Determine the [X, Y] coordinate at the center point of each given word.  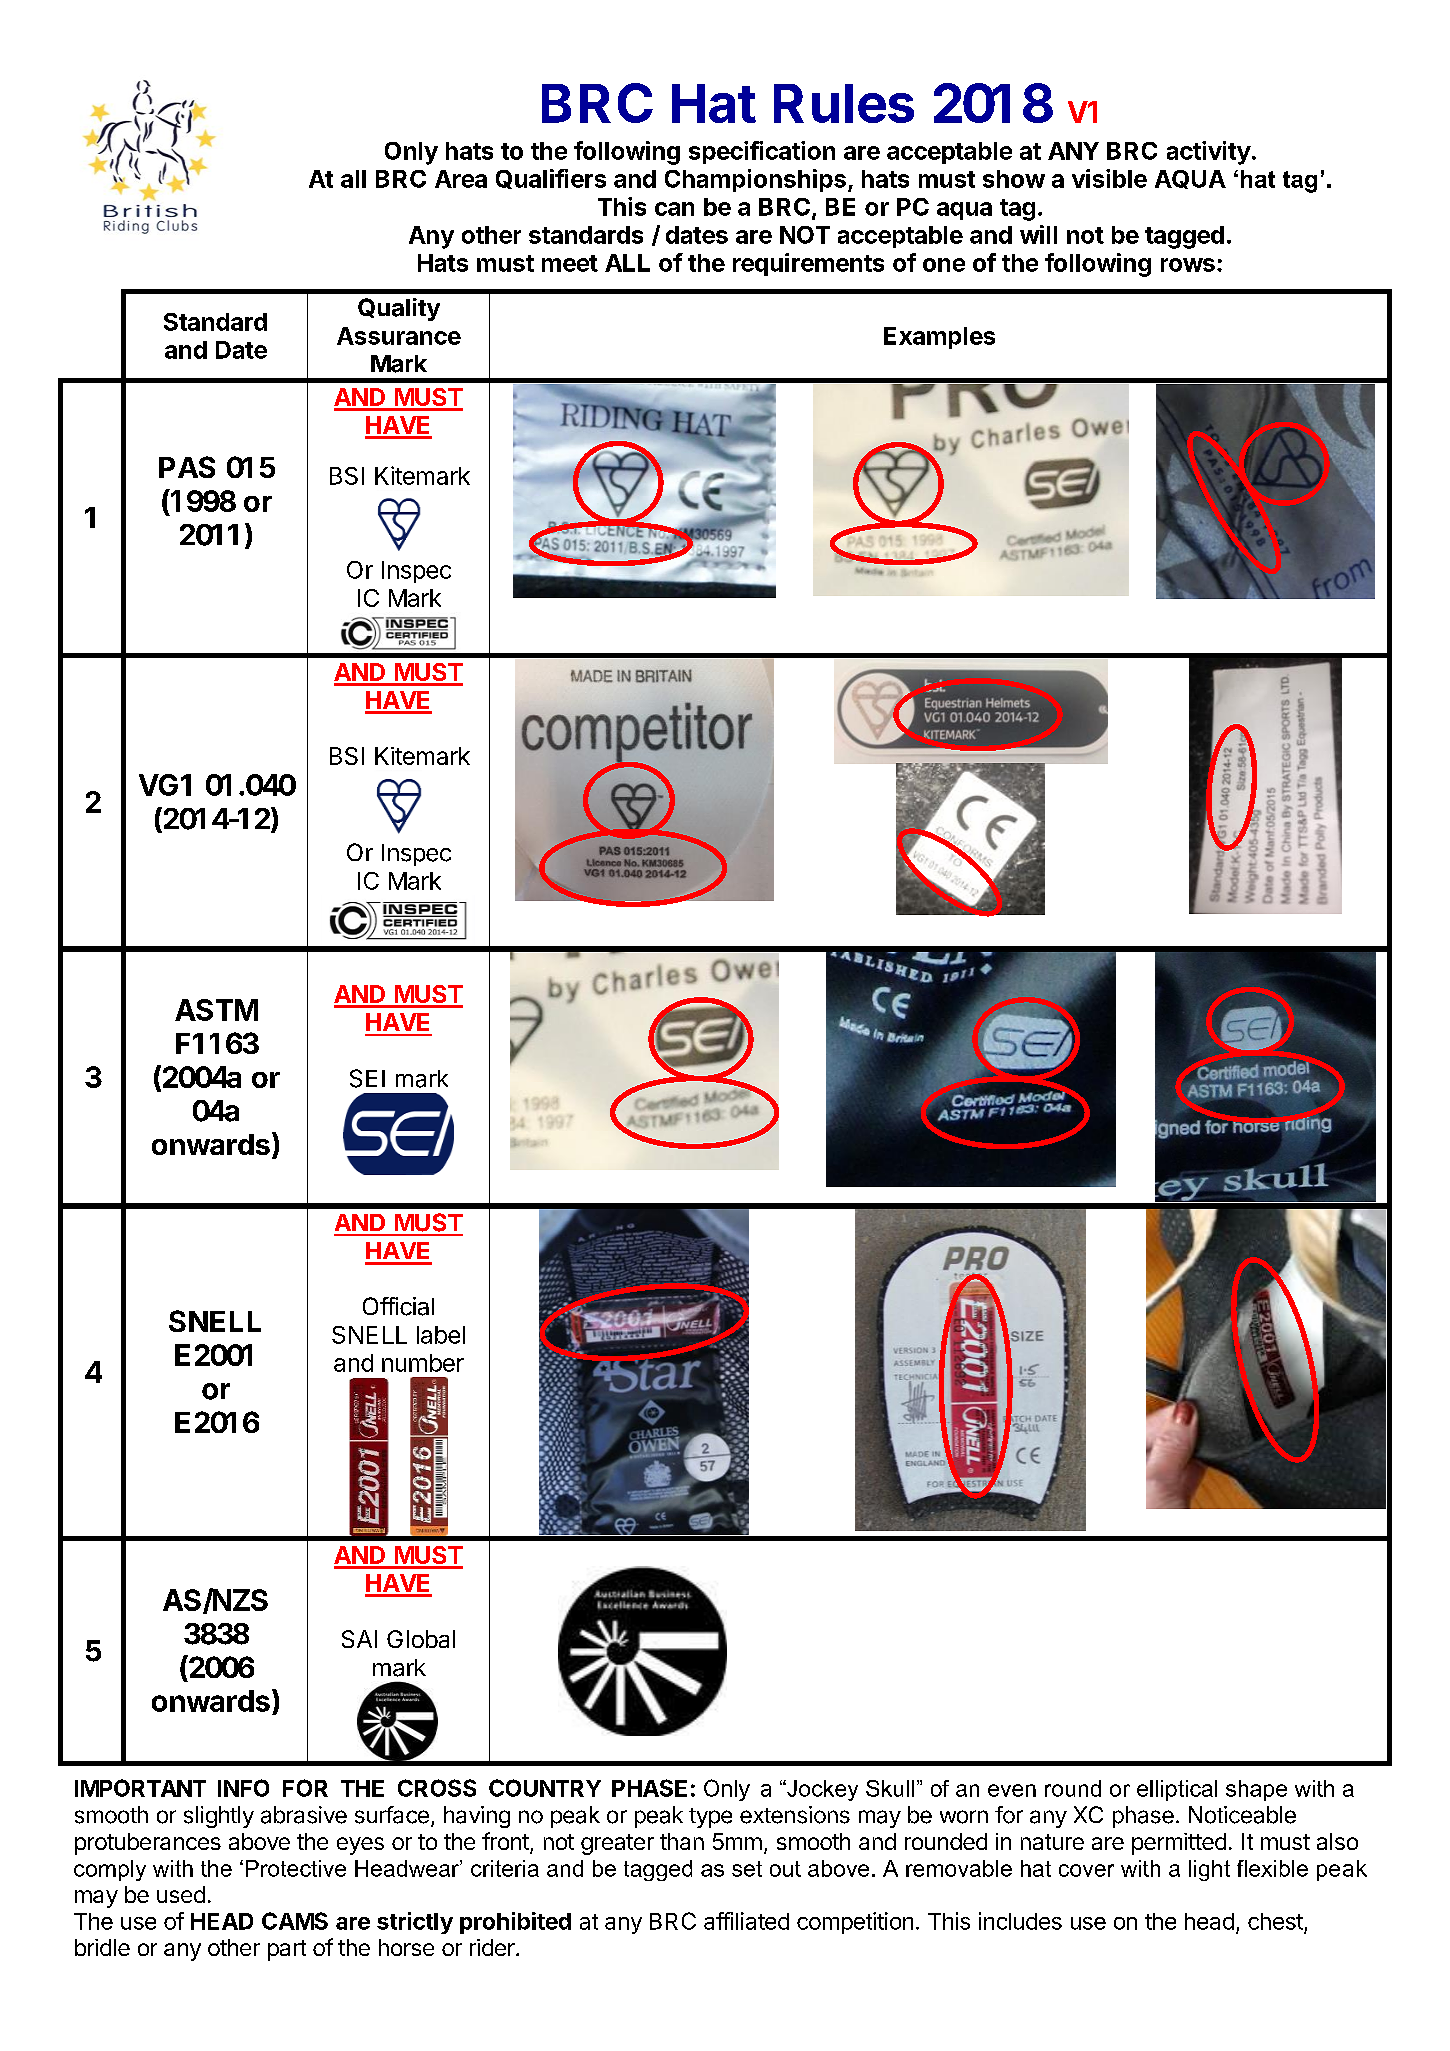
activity [1209, 153]
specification [762, 152]
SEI [367, 1078]
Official [398, 1306]
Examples [939, 338]
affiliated [746, 1921]
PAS [187, 467]
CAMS [295, 1921]
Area [461, 179]
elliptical [1177, 1790]
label [441, 1335]
